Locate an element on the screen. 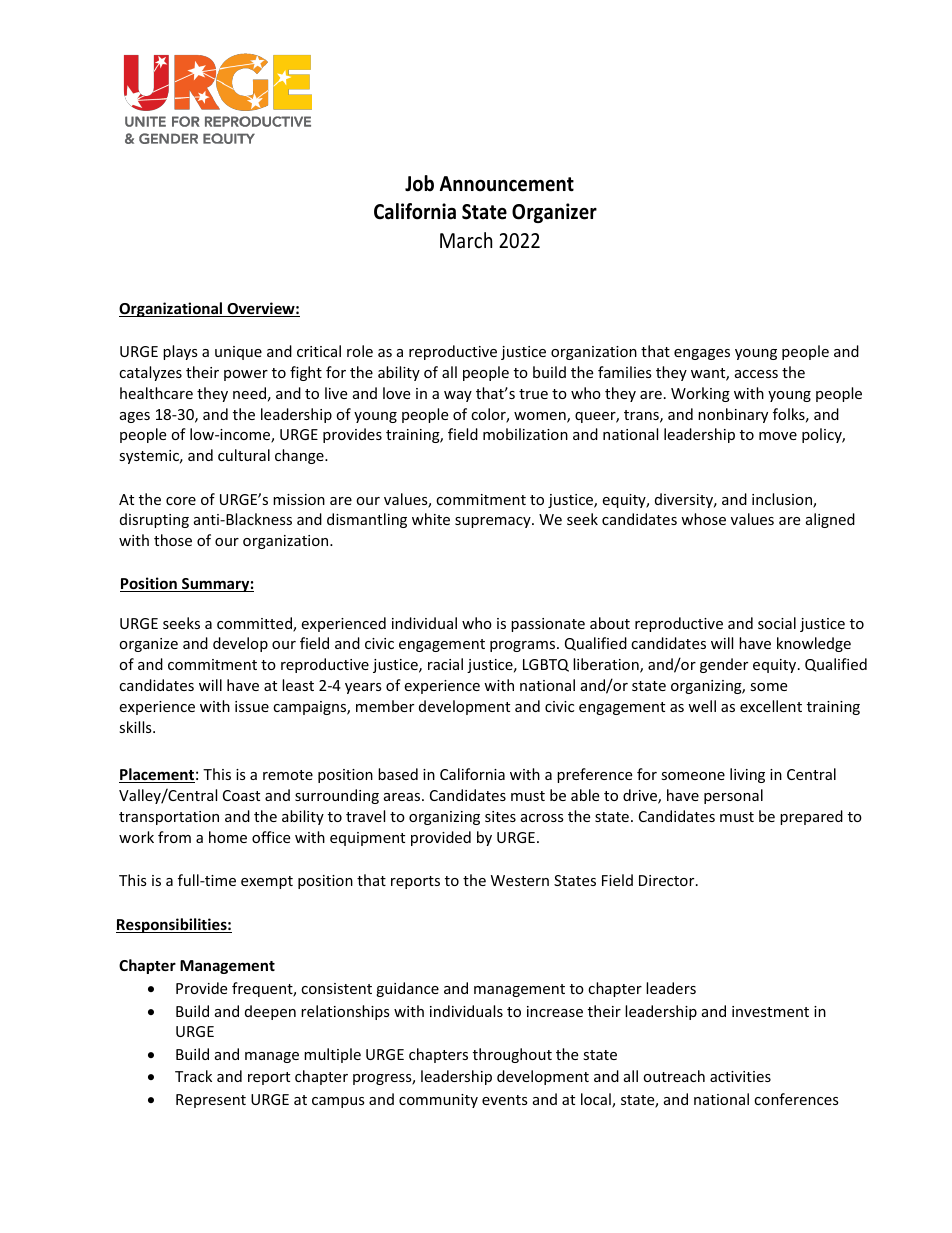 The image size is (952, 1233). living is located at coordinates (747, 775).
